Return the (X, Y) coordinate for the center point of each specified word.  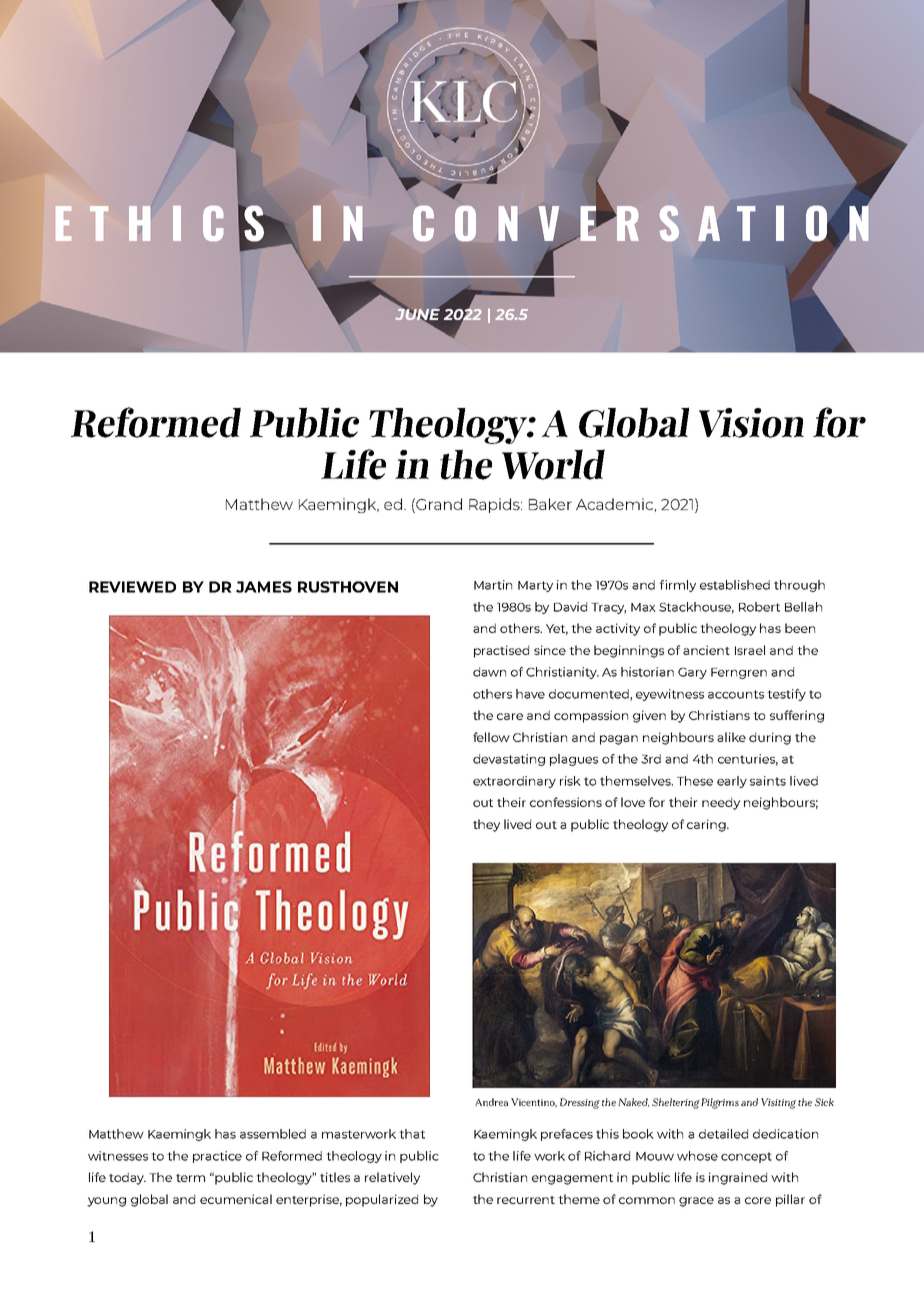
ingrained (738, 1178)
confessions (566, 802)
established (735, 585)
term (190, 1178)
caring (707, 825)
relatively (392, 1178)
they (486, 825)
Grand (438, 504)
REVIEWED (132, 587)
